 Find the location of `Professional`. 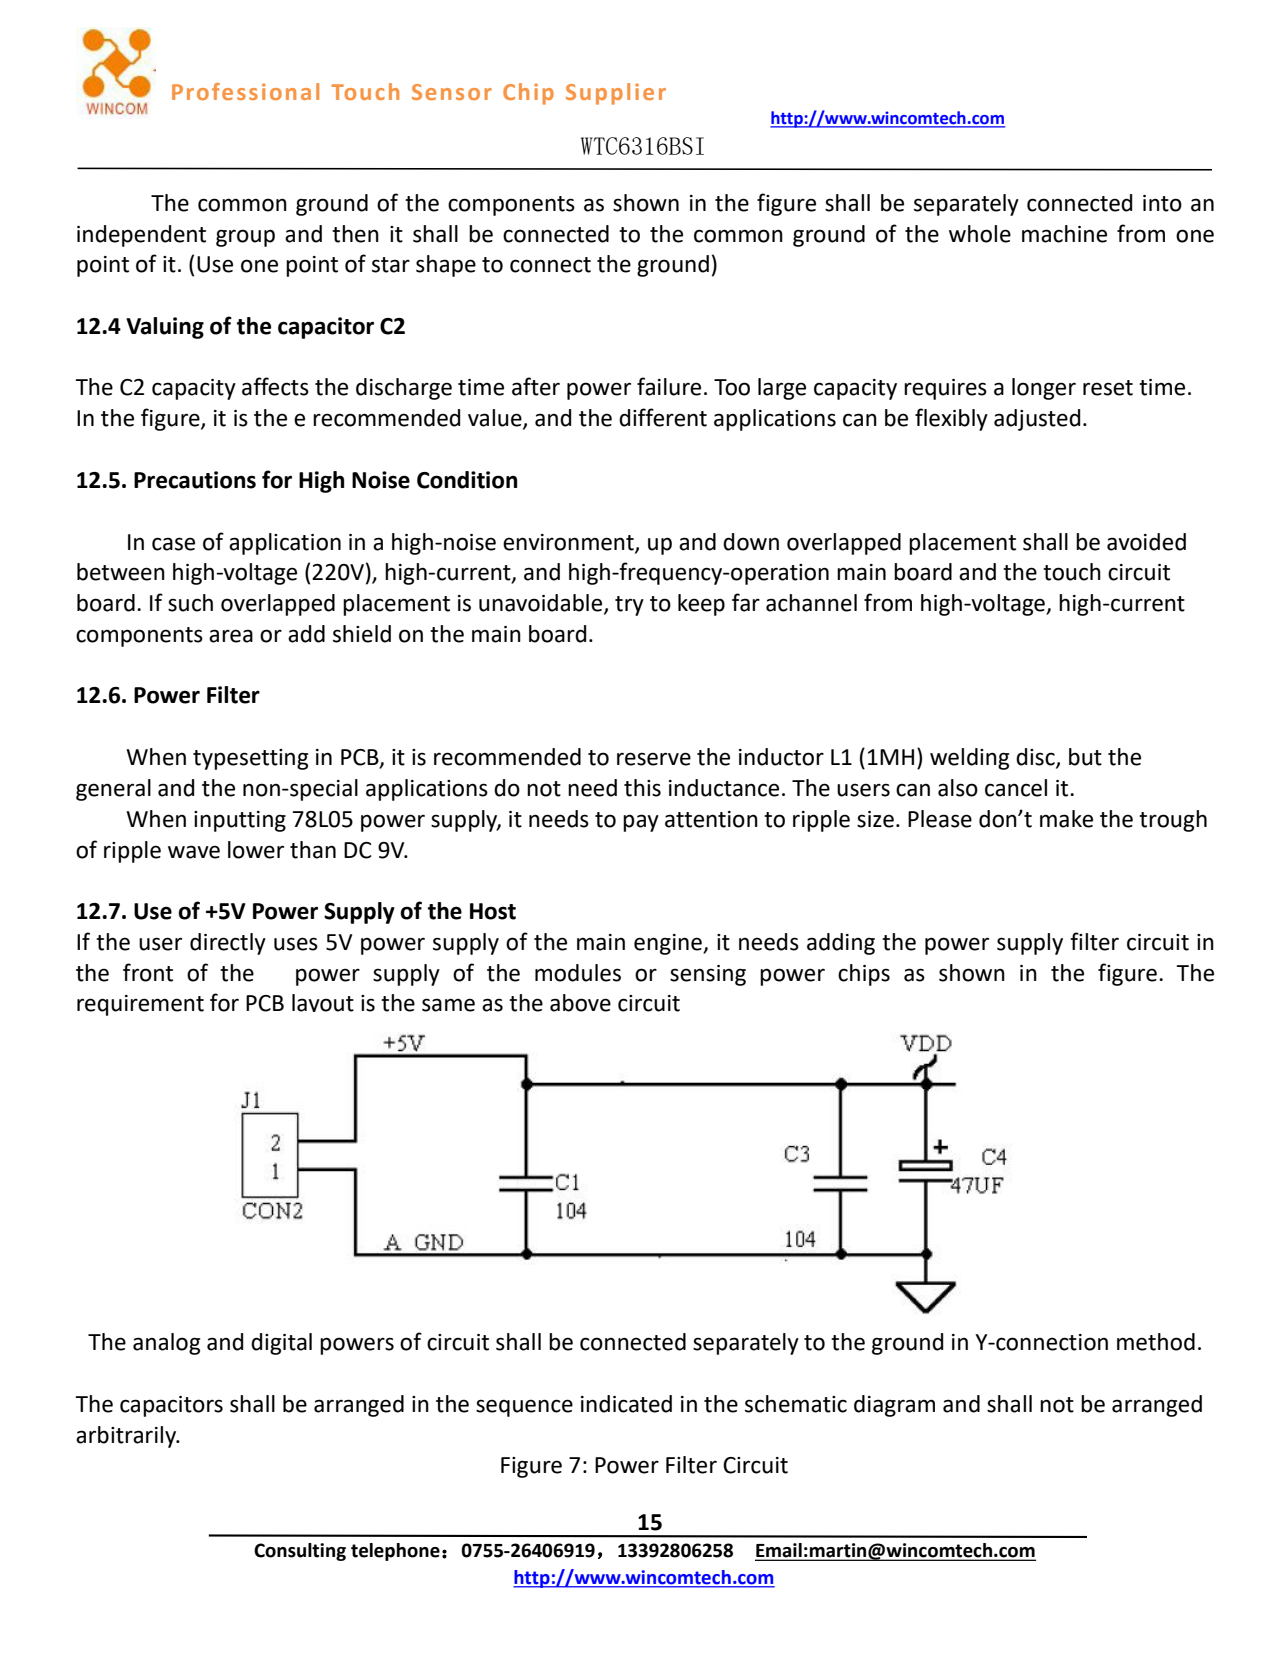

Professional is located at coordinates (245, 91).
